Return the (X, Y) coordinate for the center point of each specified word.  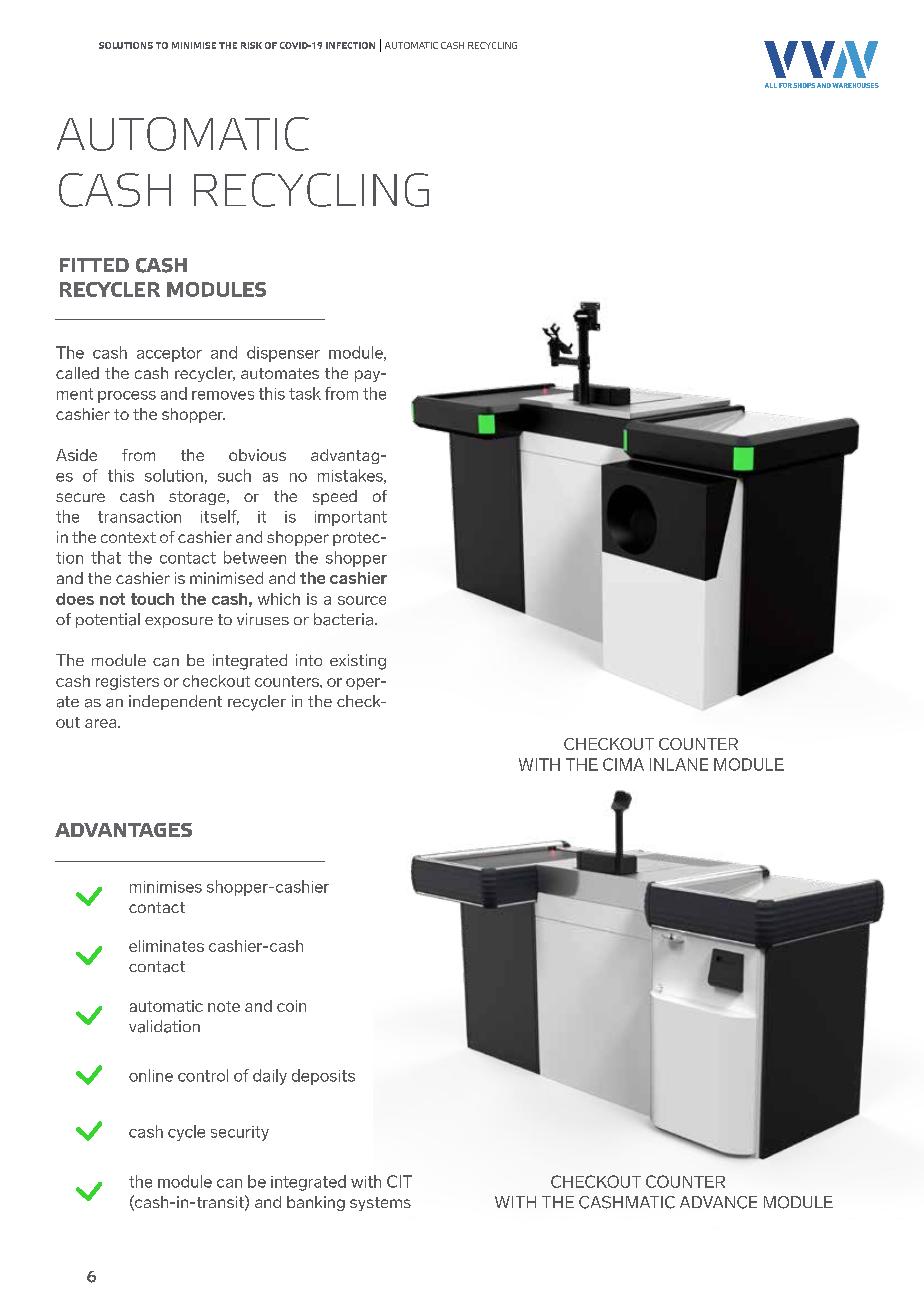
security (240, 1133)
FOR (785, 85)
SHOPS (804, 85)
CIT (399, 1181)
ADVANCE (718, 1202)
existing (358, 662)
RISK (251, 45)
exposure (179, 622)
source (362, 600)
